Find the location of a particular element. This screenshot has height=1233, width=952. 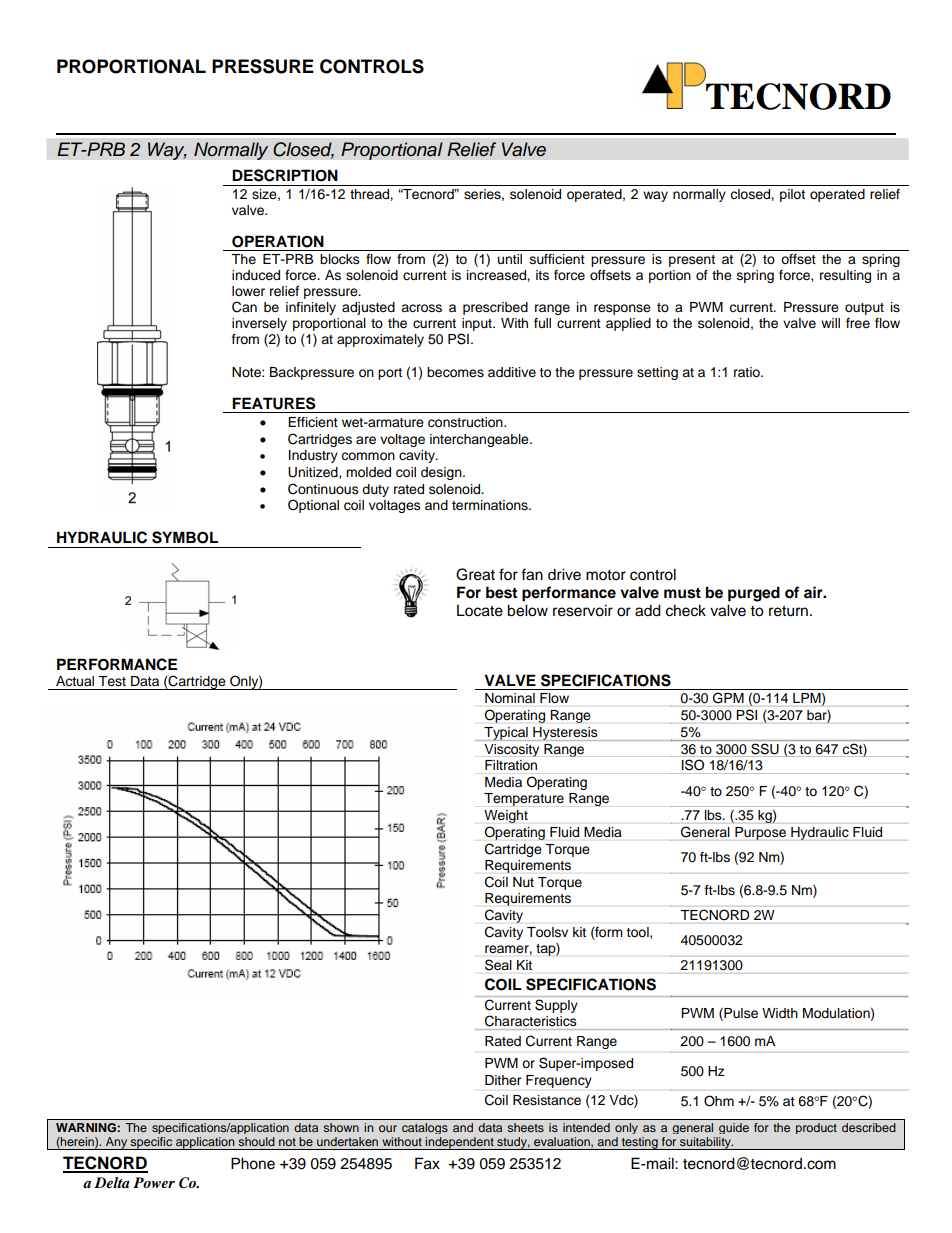

Purpose is located at coordinates (760, 833).
